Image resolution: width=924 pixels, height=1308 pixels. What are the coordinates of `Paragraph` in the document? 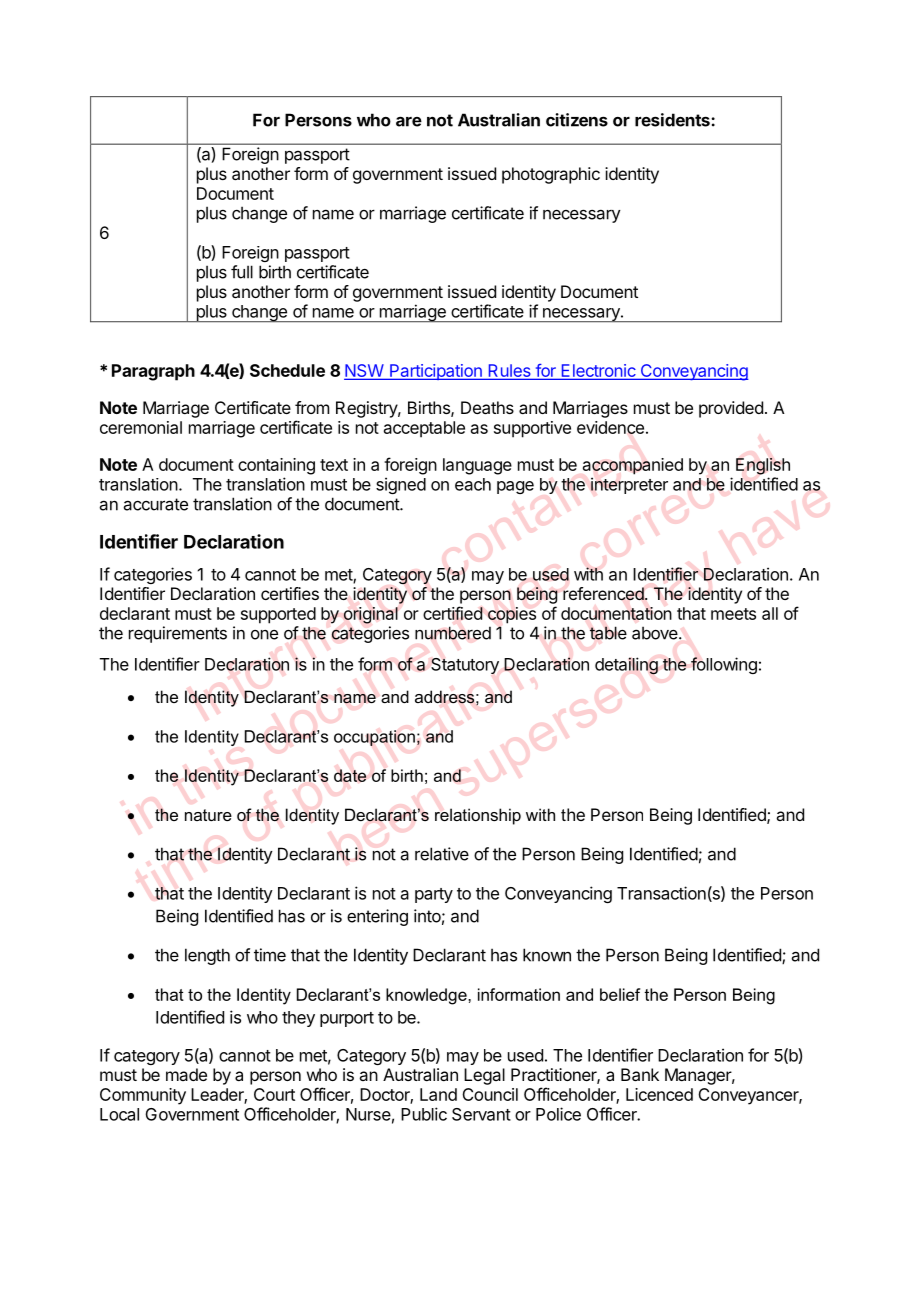 It's located at (153, 372).
